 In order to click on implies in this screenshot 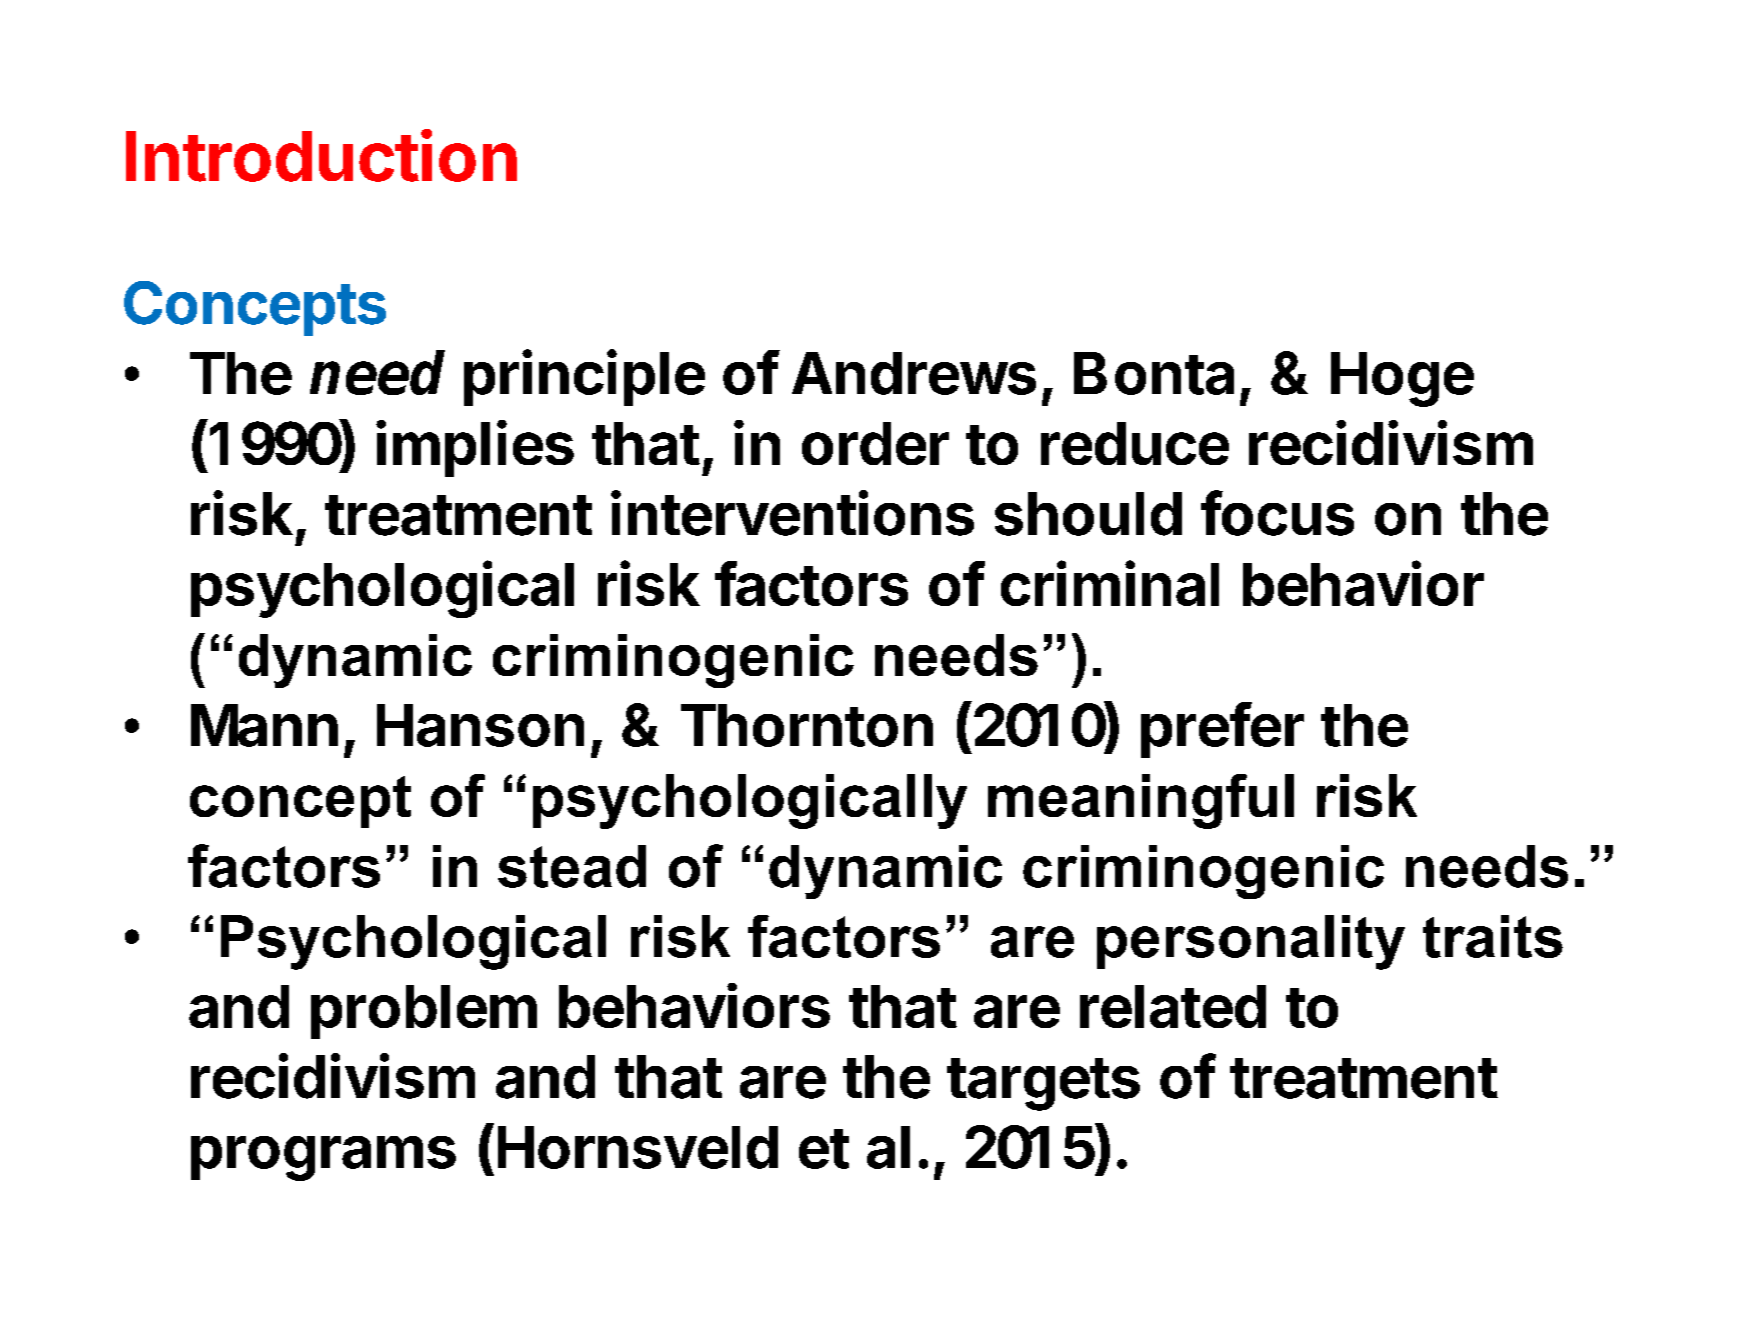, I will do `click(475, 448)`.
